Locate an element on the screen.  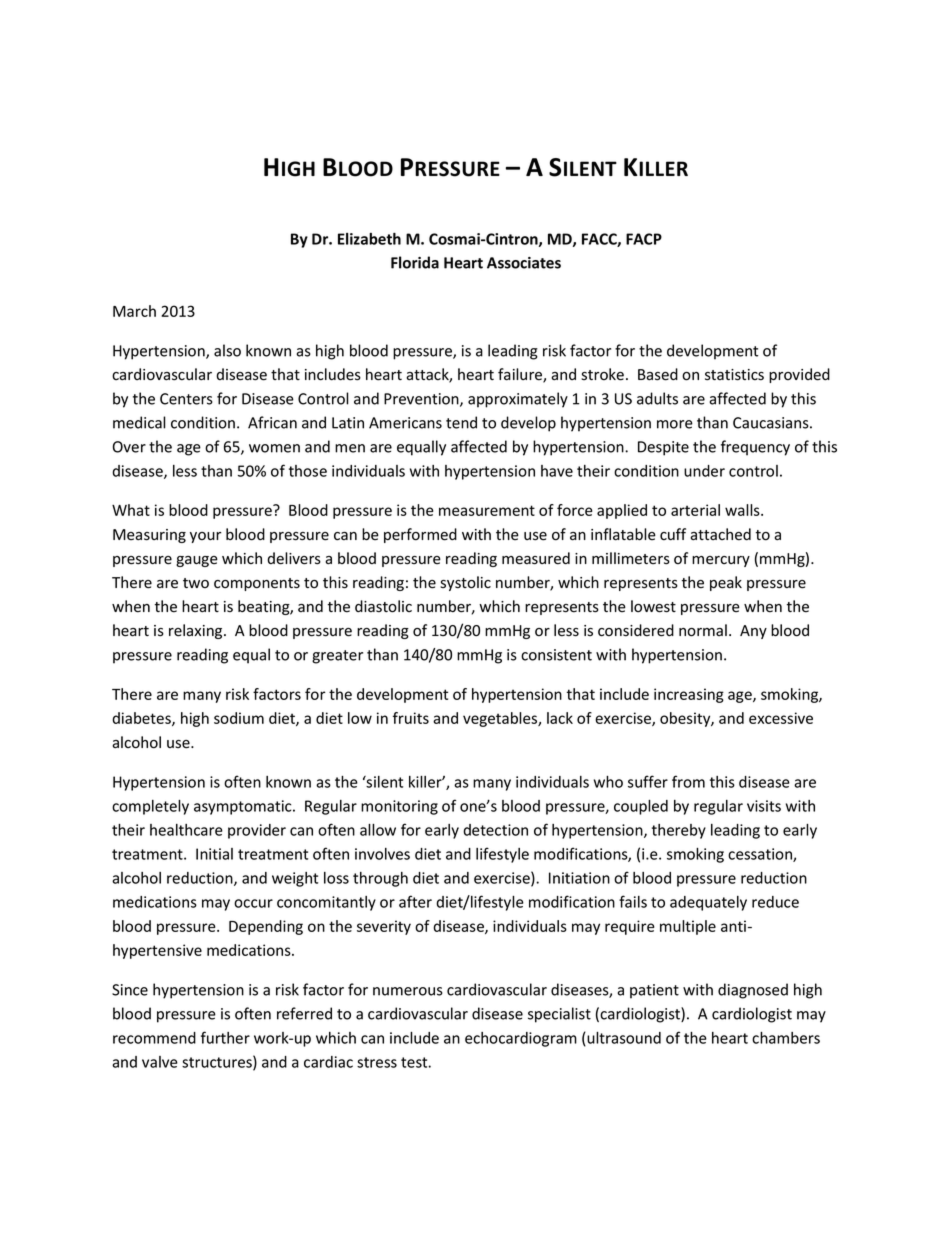
completely is located at coordinates (150, 807).
